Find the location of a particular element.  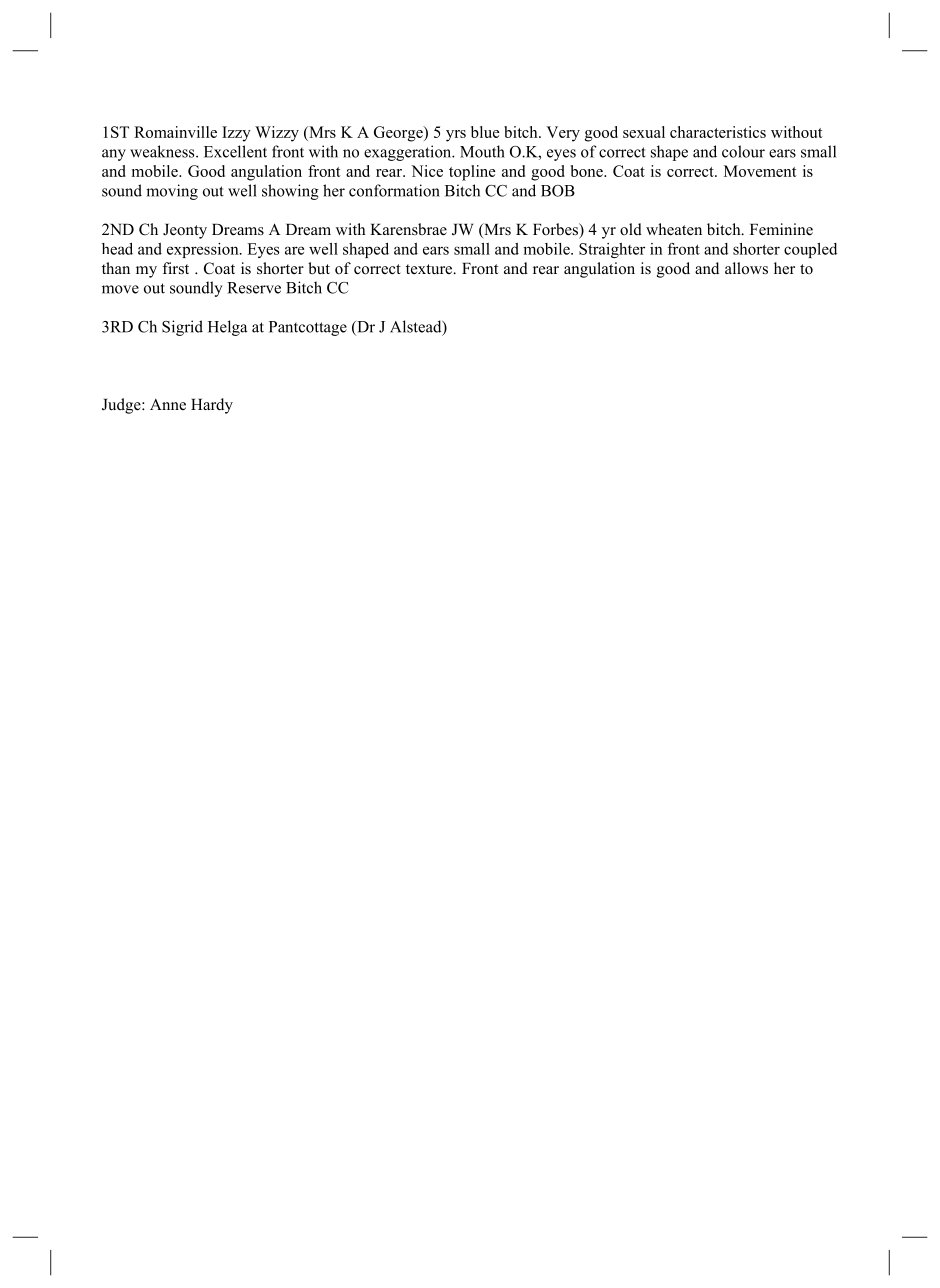

characteristics is located at coordinates (718, 132).
